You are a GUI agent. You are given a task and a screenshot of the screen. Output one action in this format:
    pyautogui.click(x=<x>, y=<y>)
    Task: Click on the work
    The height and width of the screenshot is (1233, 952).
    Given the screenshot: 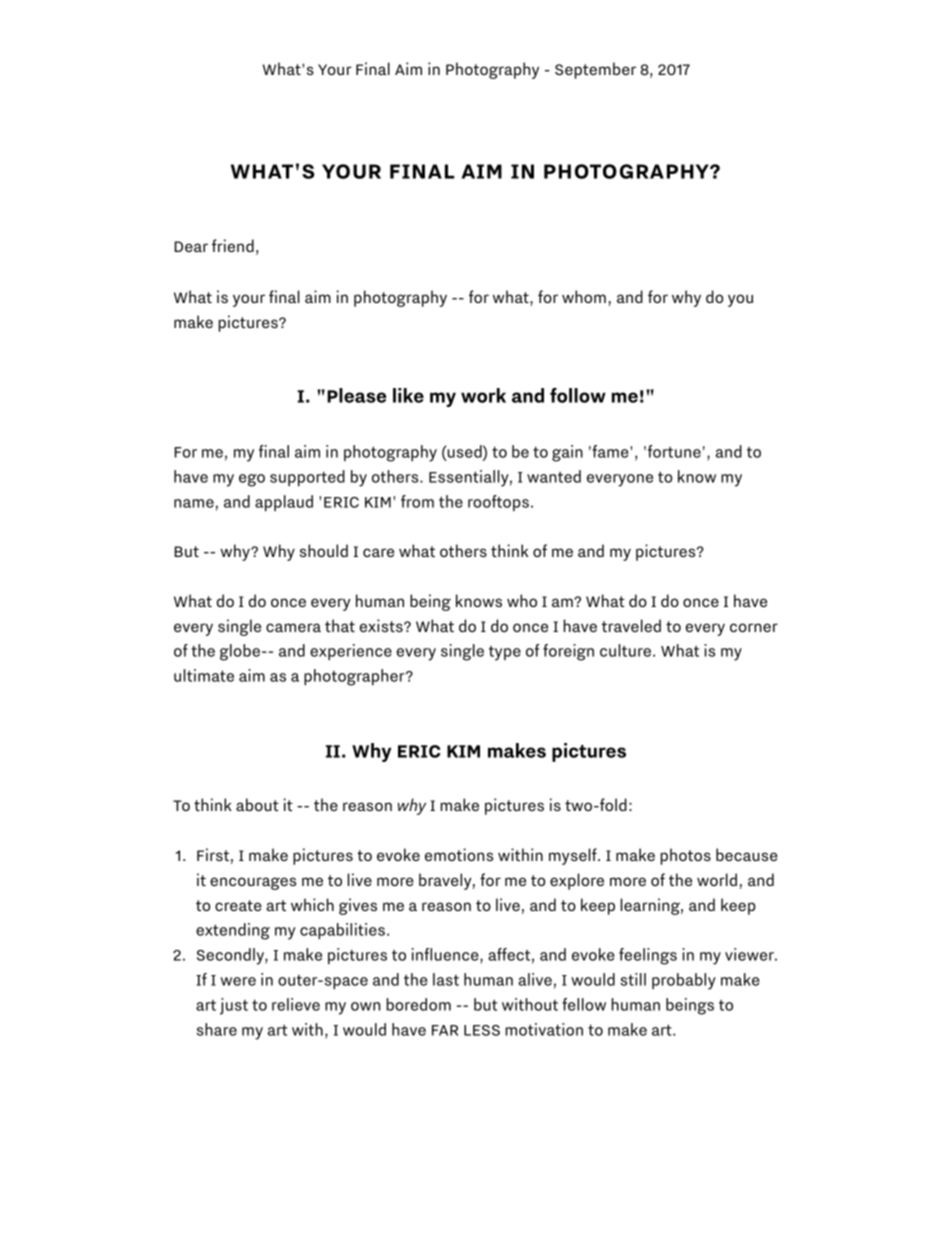 What is the action you would take?
    pyautogui.click(x=483, y=395)
